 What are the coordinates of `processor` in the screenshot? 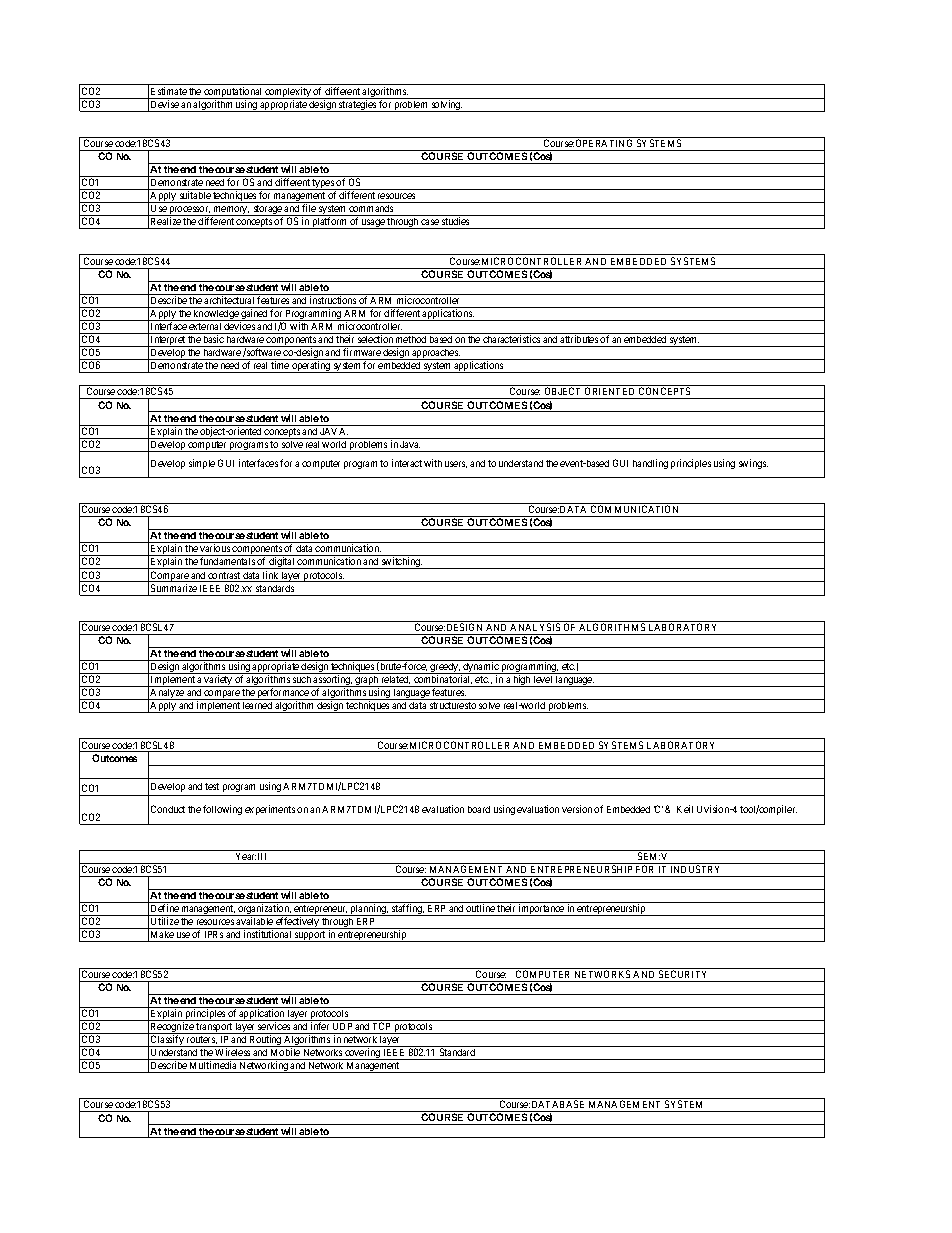 It's located at (189, 212).
